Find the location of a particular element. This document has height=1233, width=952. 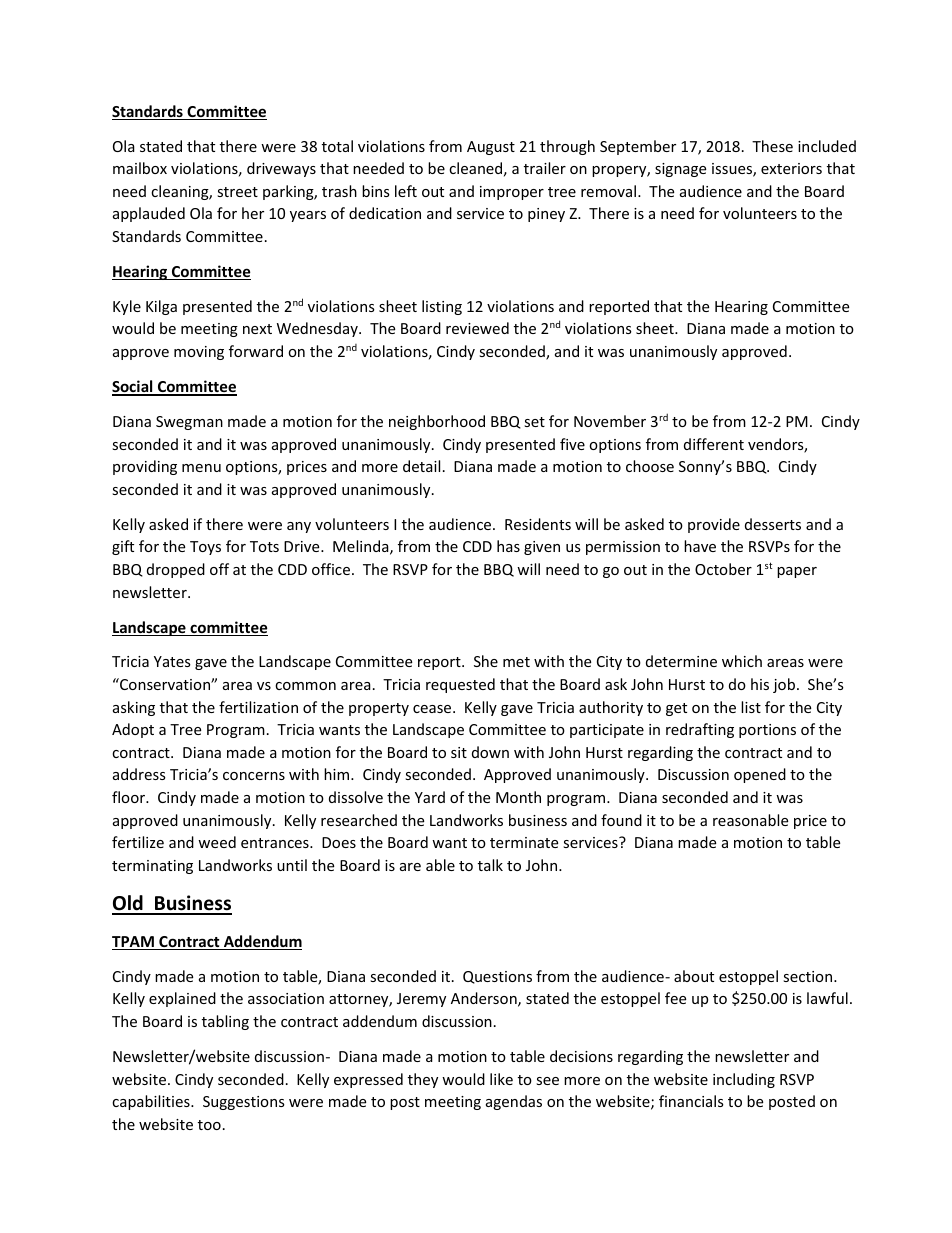

like is located at coordinates (501, 1079).
